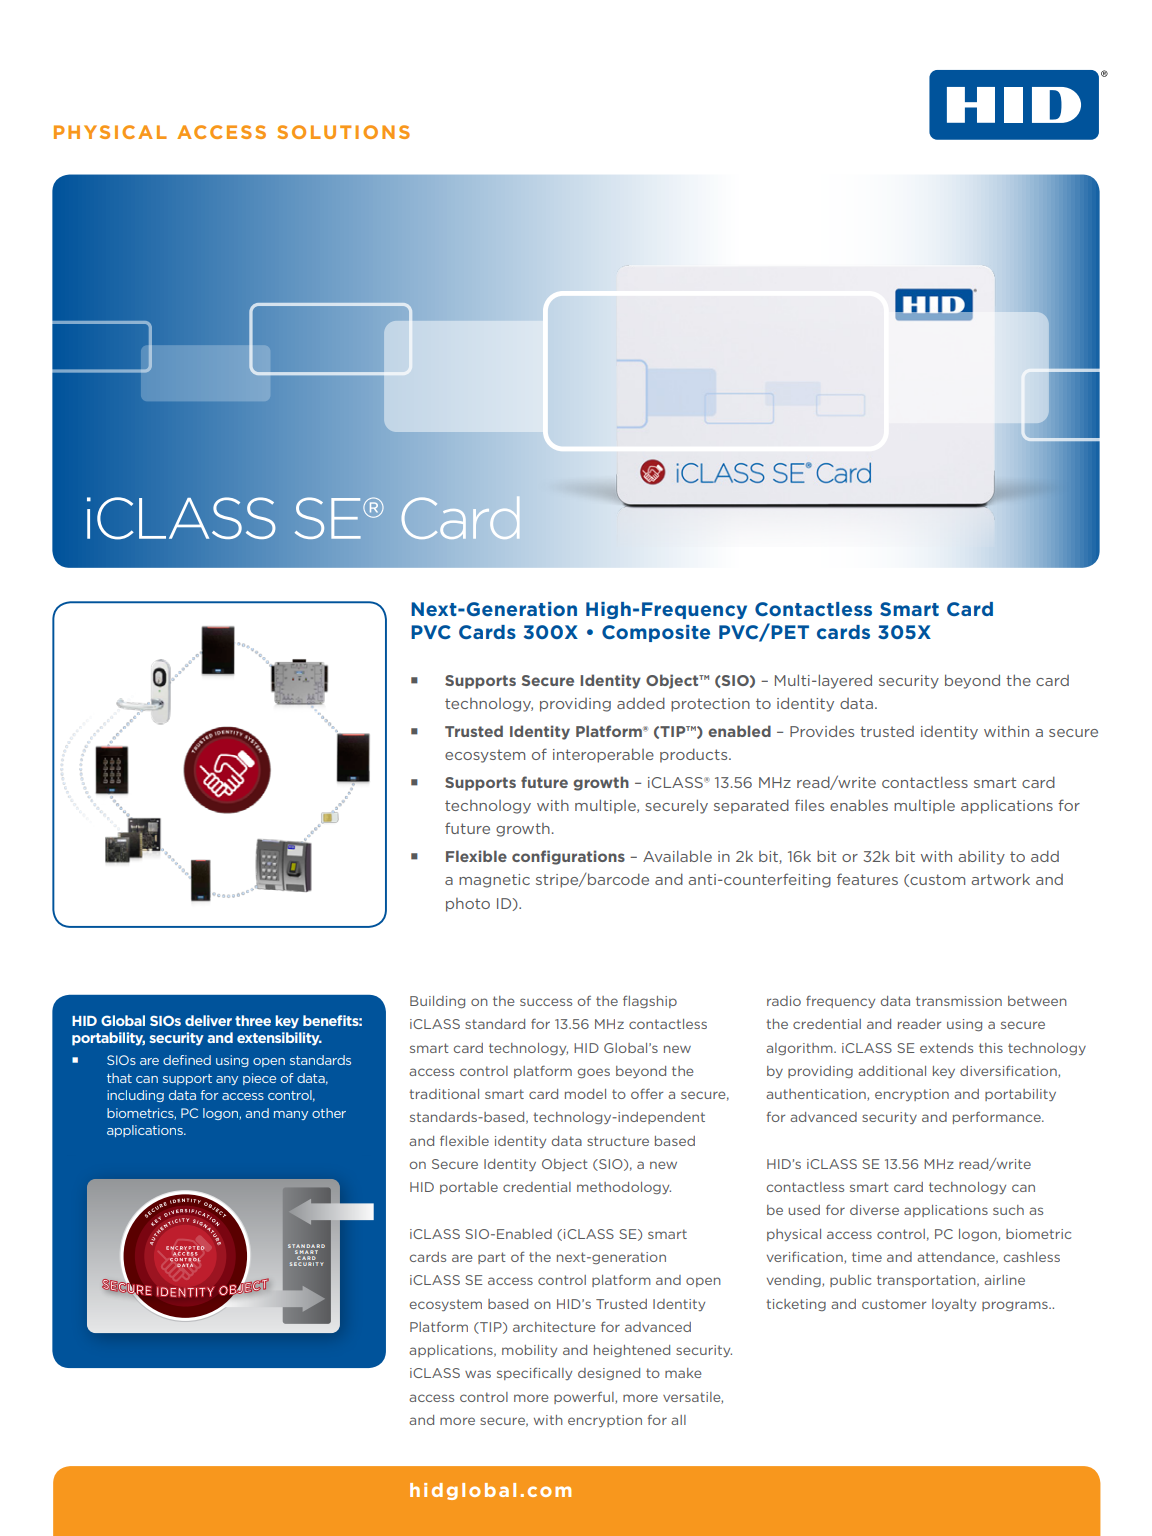  I want to click on products, so click(695, 755).
